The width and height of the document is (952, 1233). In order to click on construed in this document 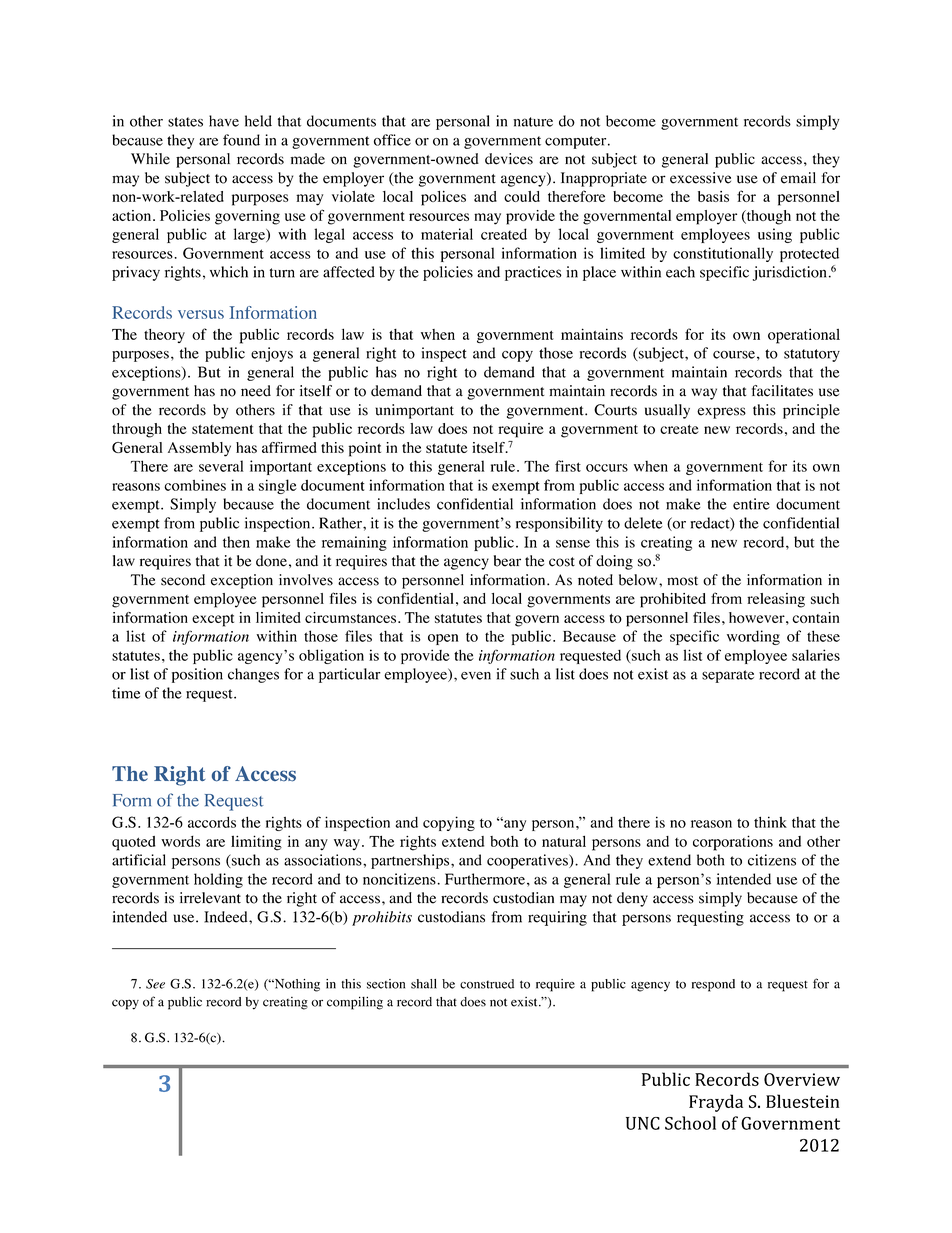, I will do `click(487, 984)`.
